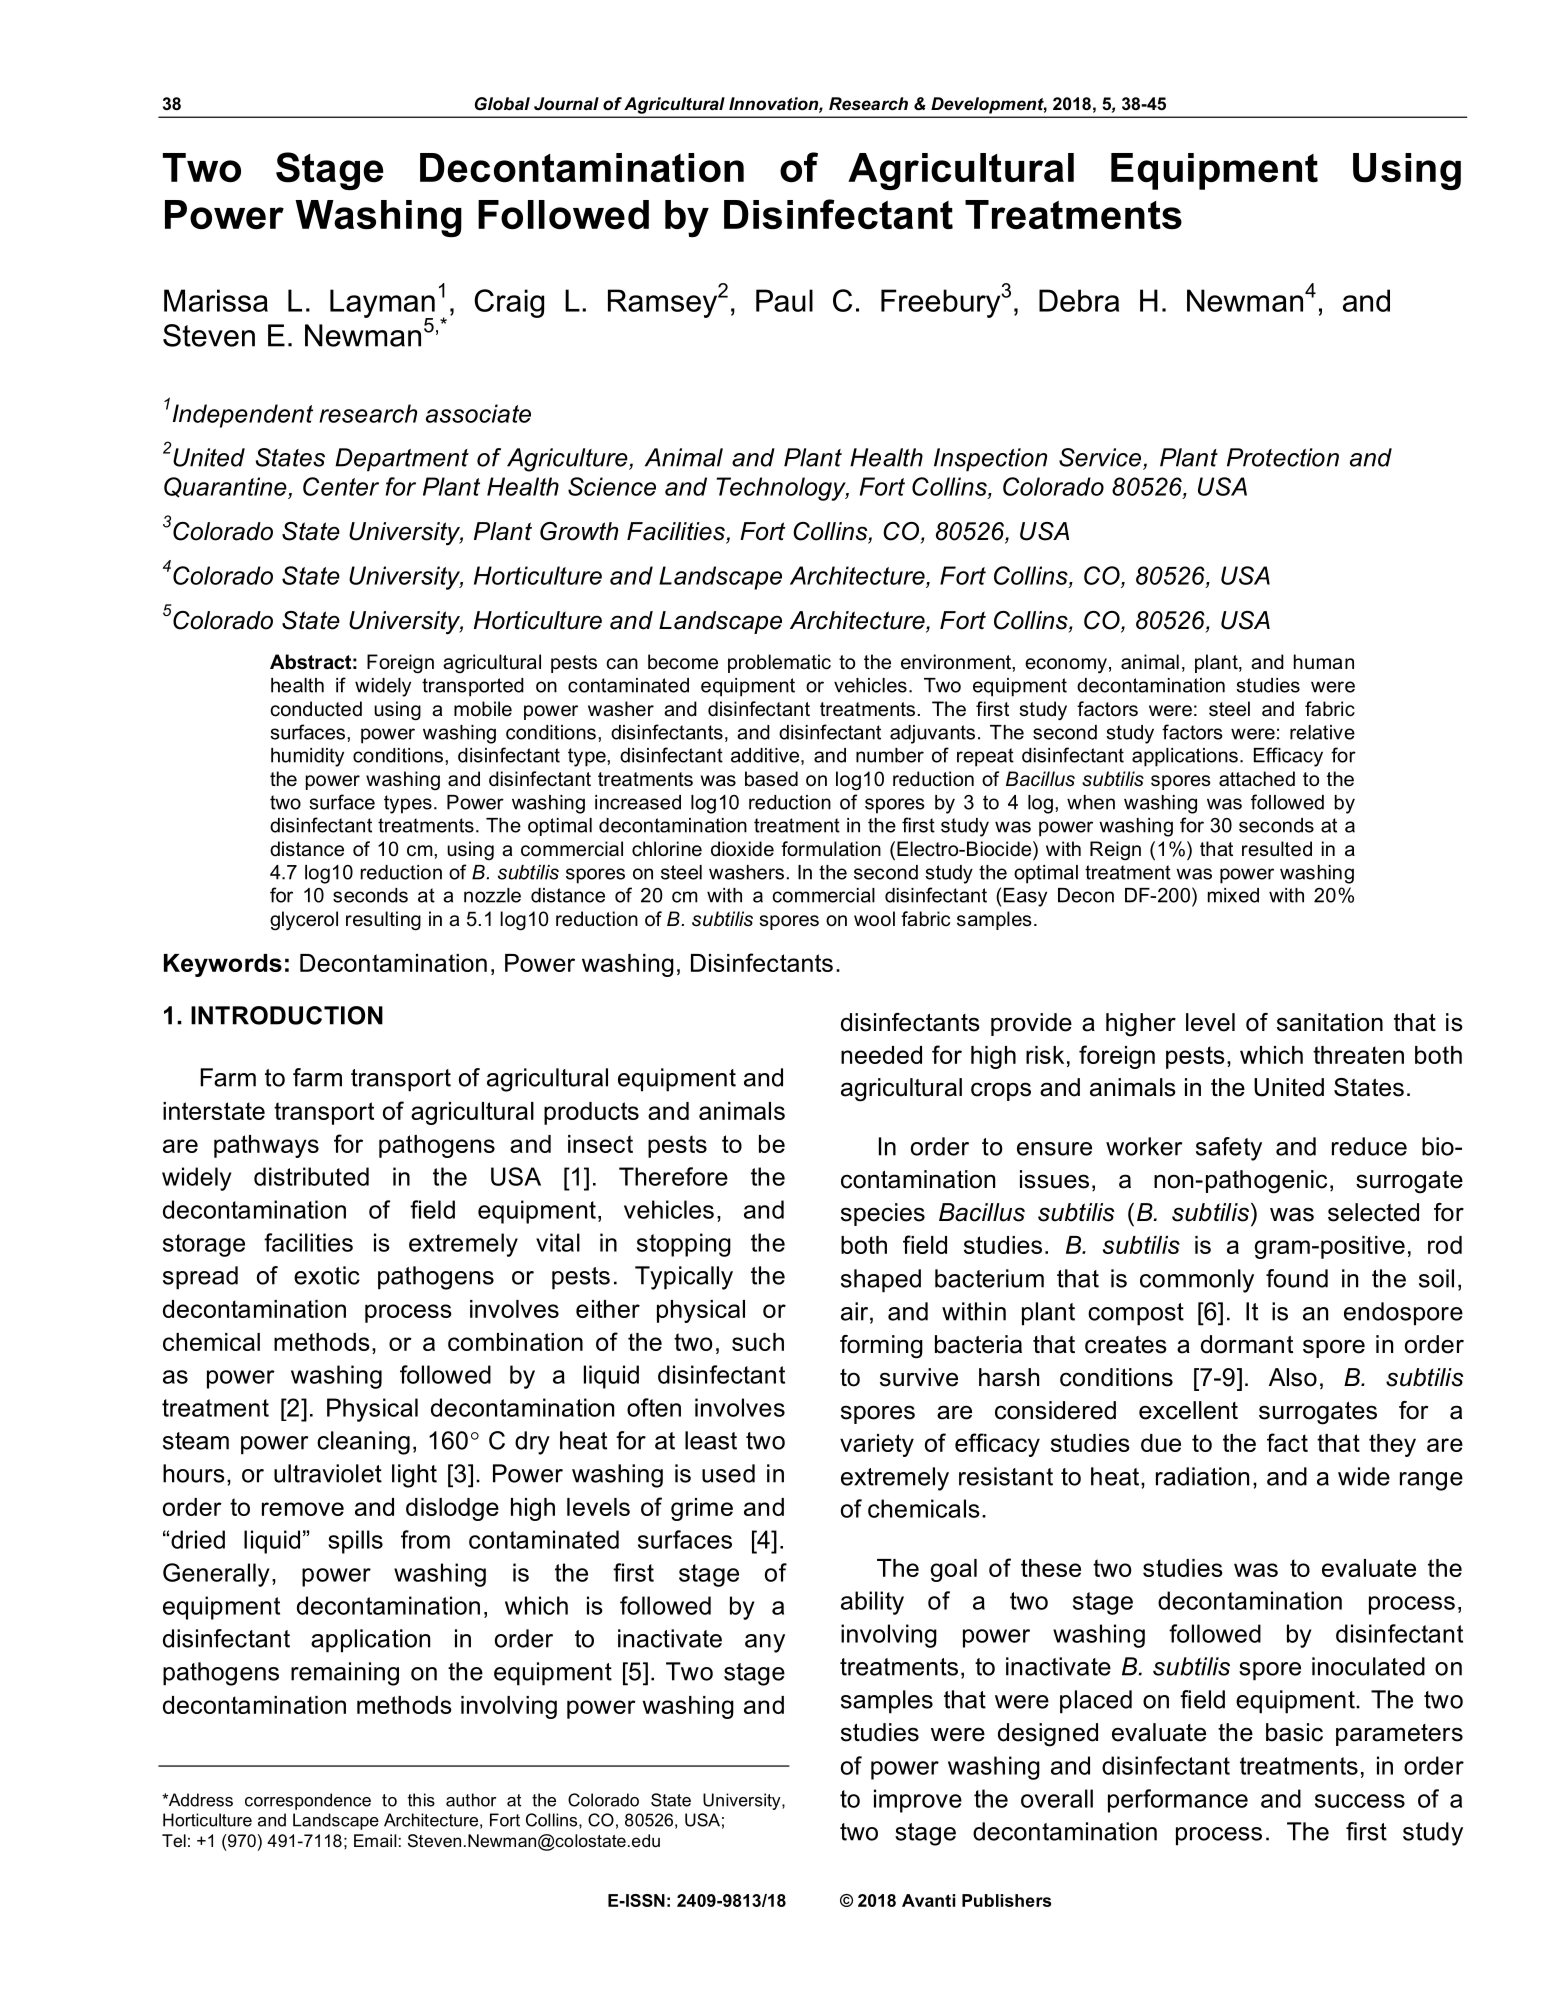 This screenshot has height=2010, width=1553. Describe the element at coordinates (502, 104) in the screenshot. I see `Global` at that location.
